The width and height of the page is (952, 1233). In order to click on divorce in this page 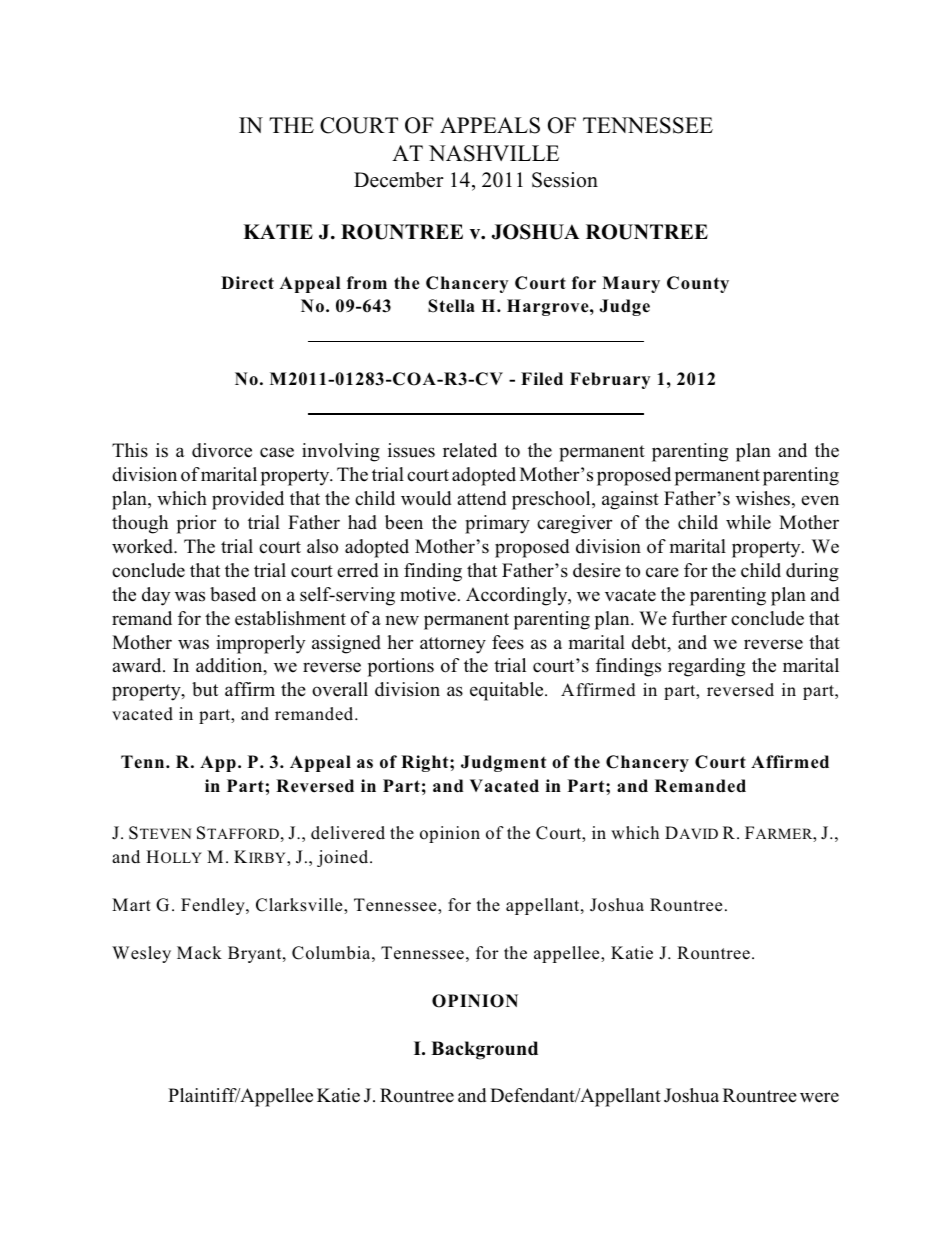, I will do `click(222, 450)`.
